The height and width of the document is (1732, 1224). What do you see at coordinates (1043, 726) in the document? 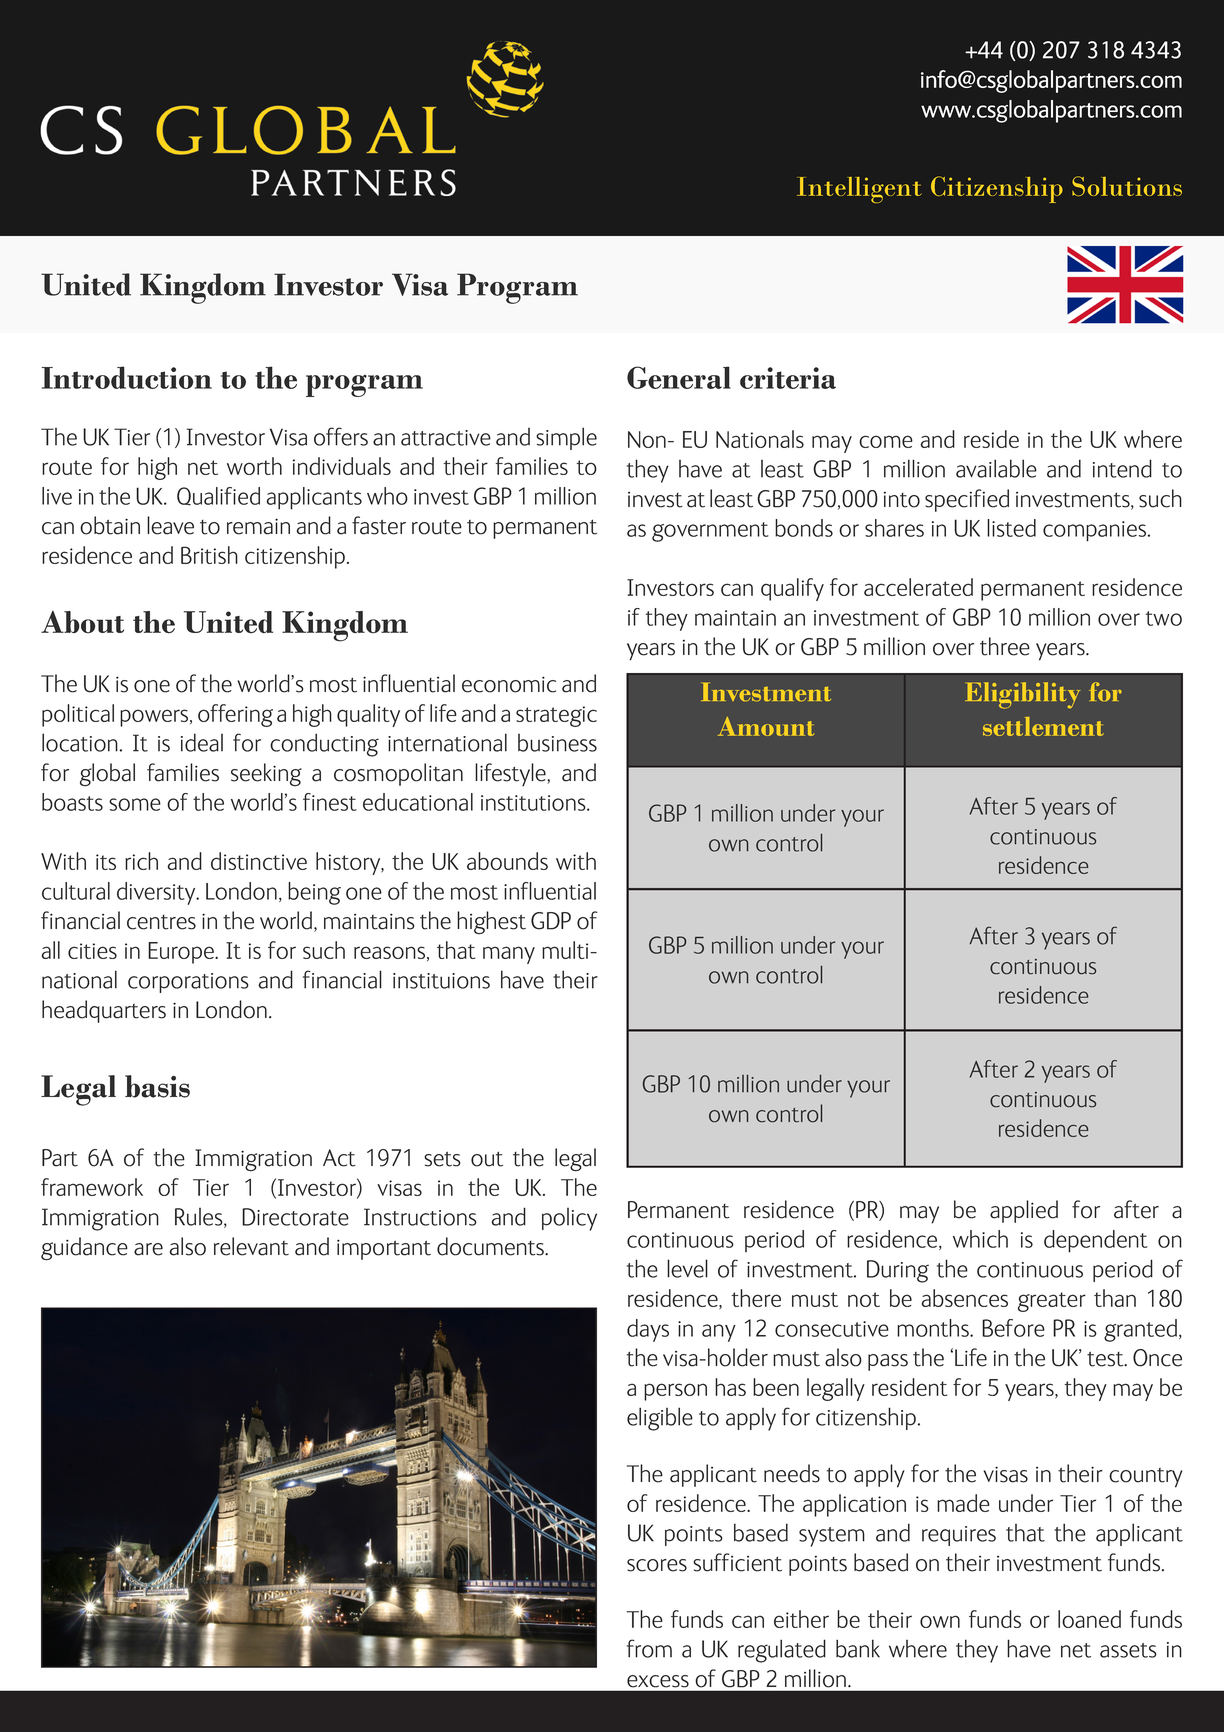
I see `settlement` at bounding box center [1043, 726].
